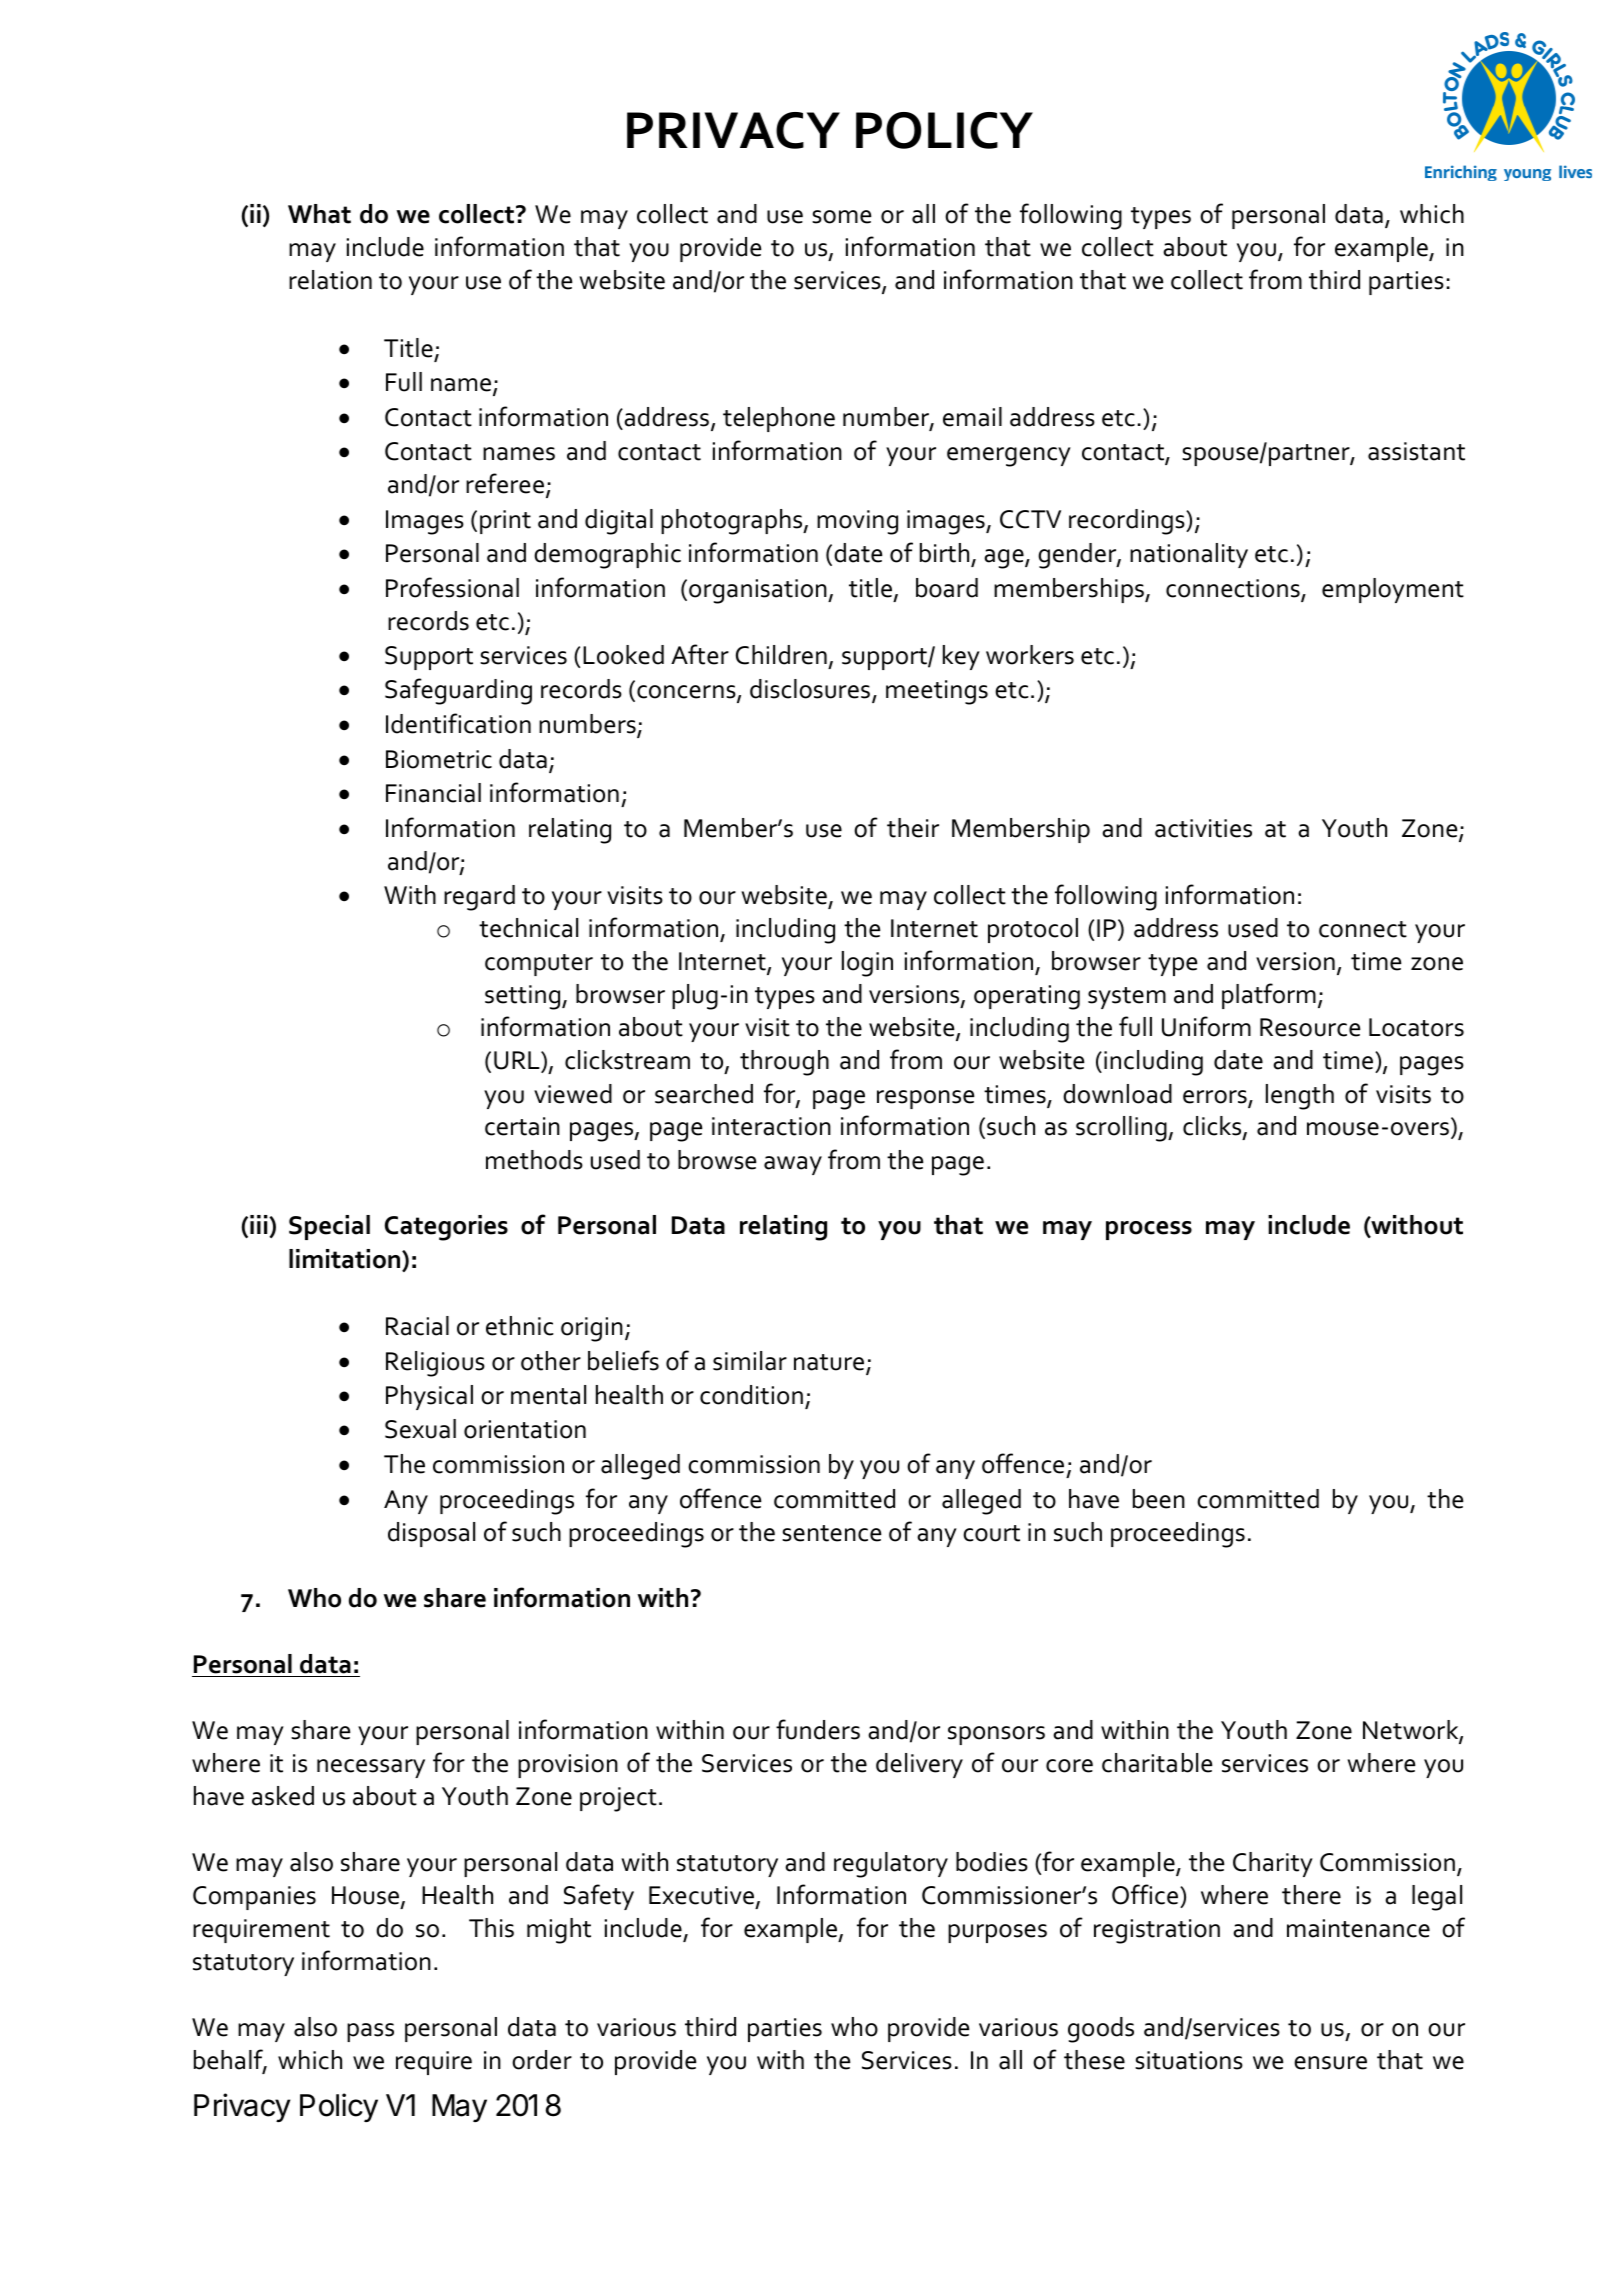  What do you see at coordinates (479, 898) in the screenshot?
I see `regard` at bounding box center [479, 898].
